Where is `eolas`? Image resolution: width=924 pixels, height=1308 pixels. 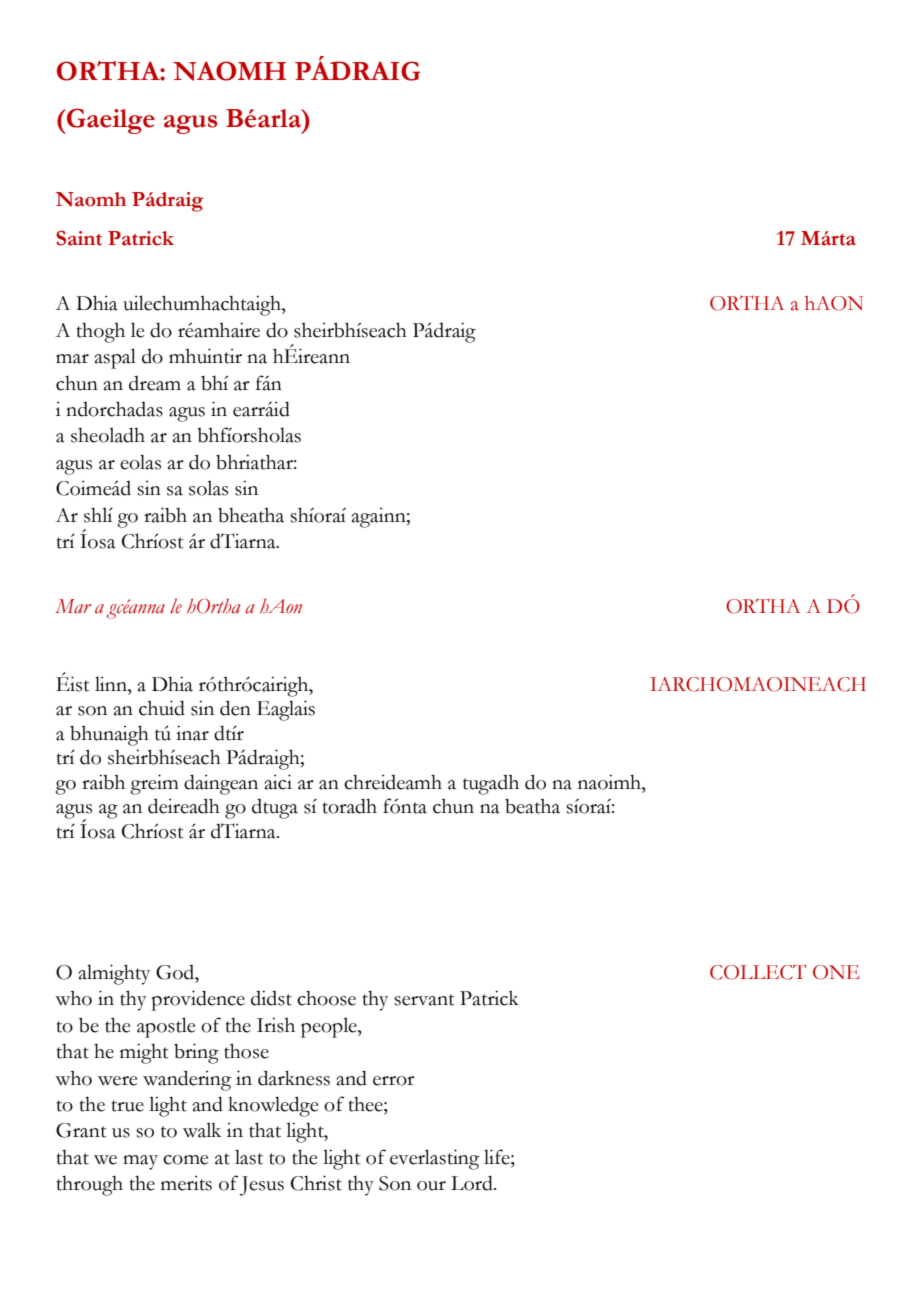 eolas is located at coordinates (140, 462).
